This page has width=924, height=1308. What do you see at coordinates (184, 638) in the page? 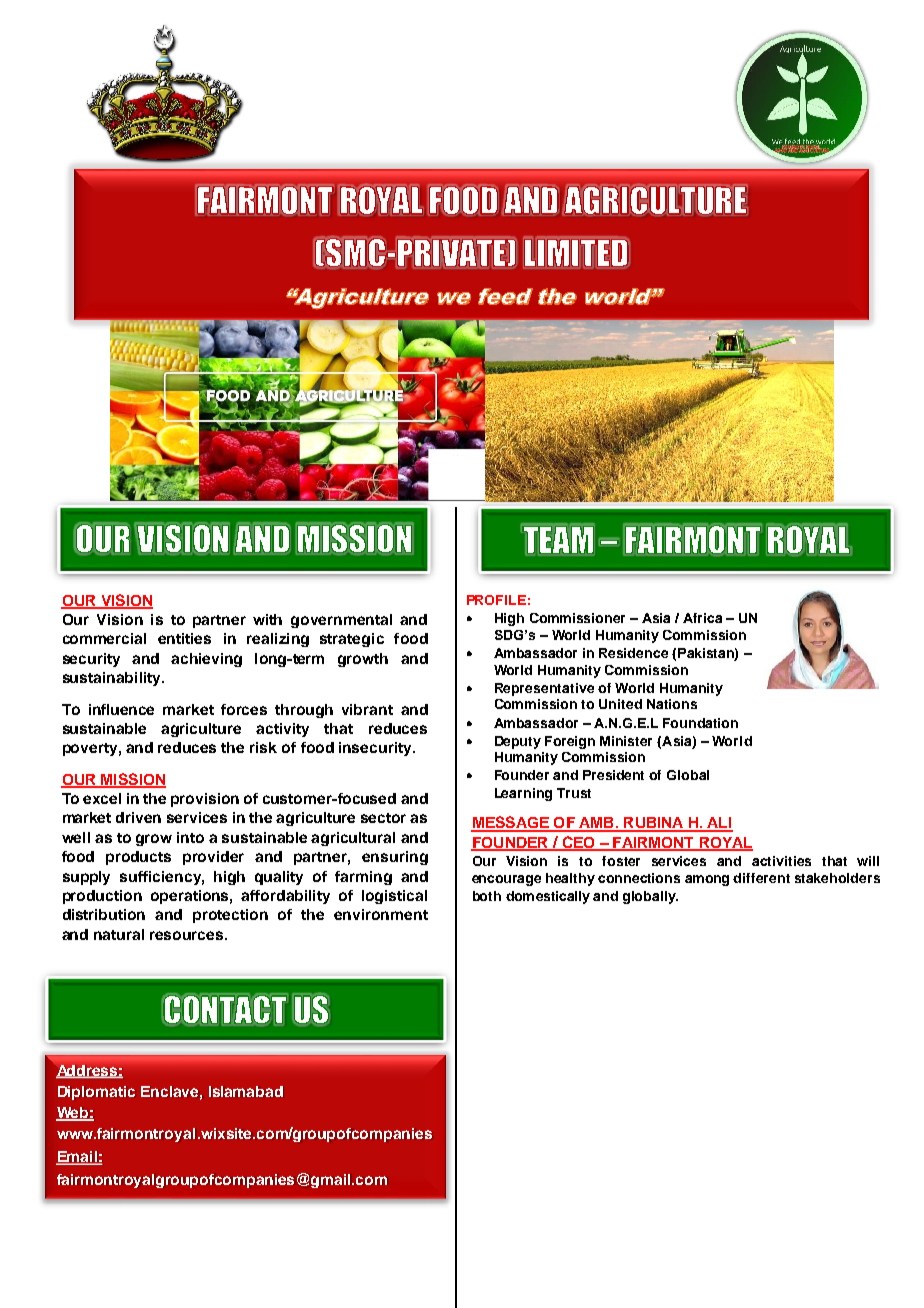
I see `entities` at bounding box center [184, 638].
